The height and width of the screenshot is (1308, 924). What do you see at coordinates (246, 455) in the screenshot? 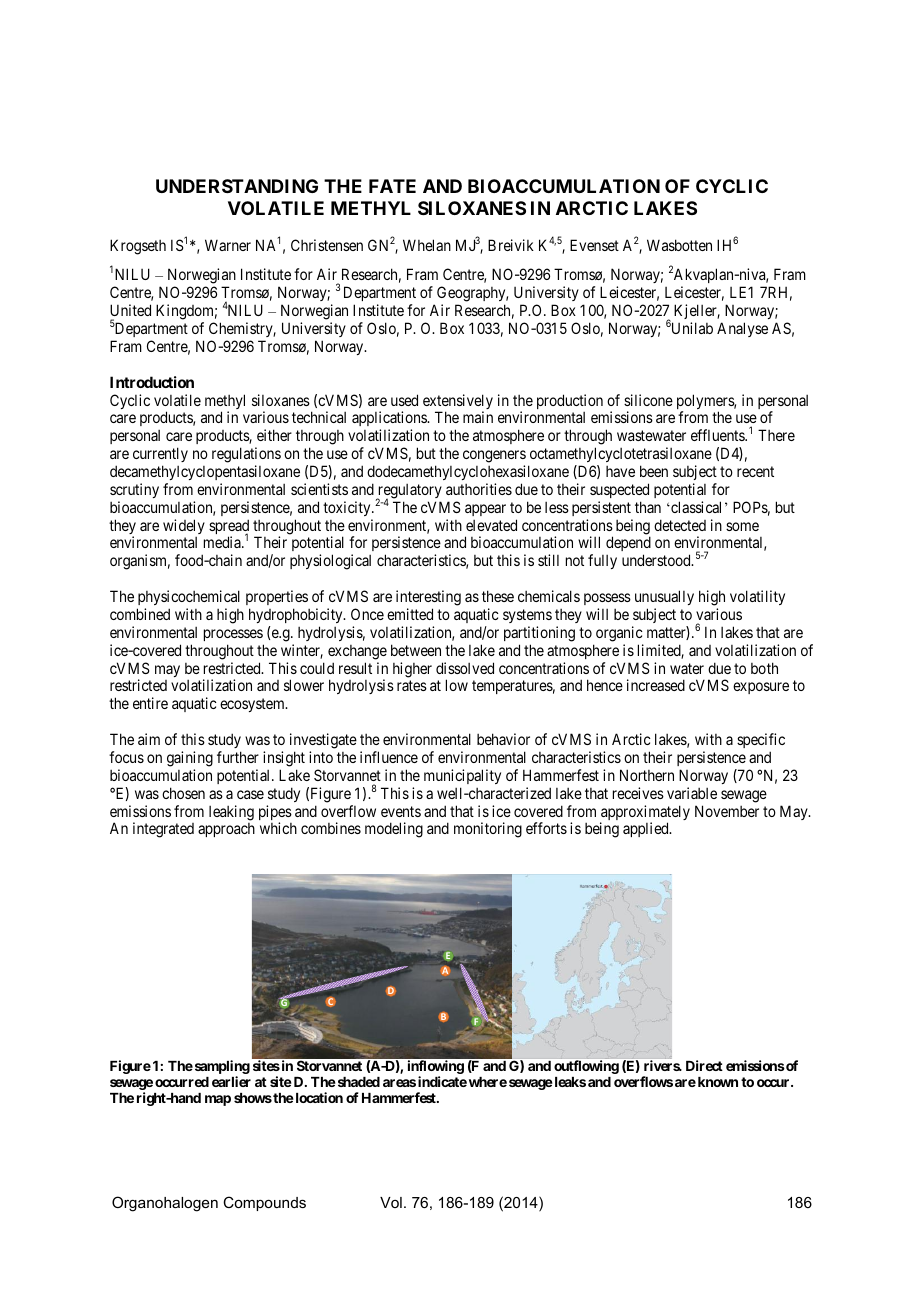
I see `regulations` at bounding box center [246, 455].
